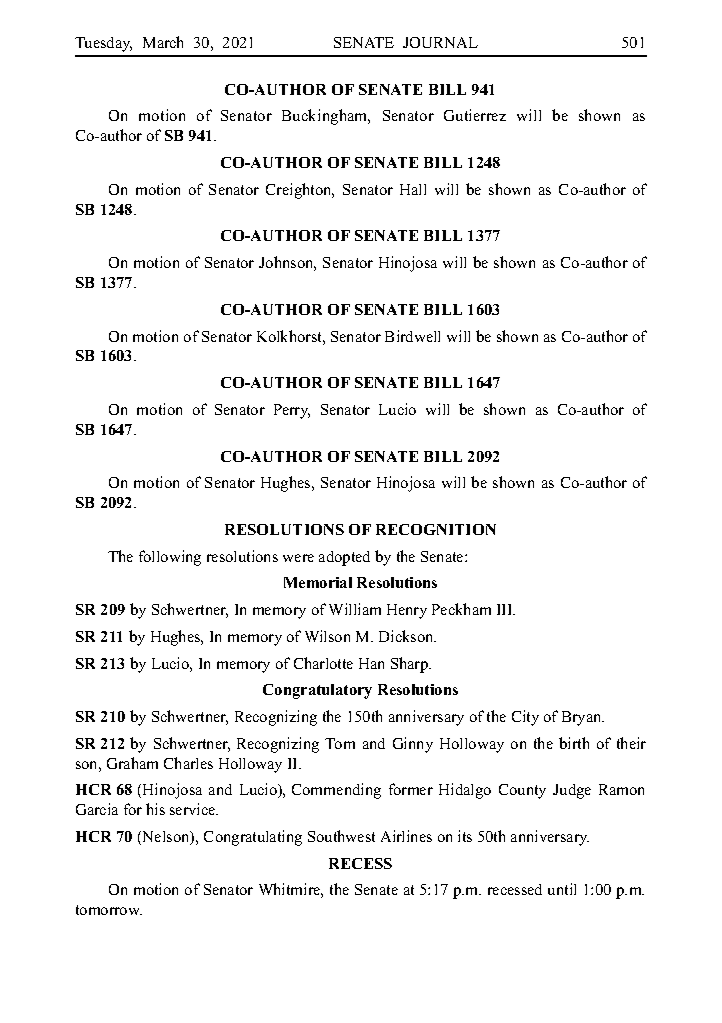 The height and width of the image is (1023, 722). Describe the element at coordinates (300, 191) in the image. I see `Creighton` at that location.
